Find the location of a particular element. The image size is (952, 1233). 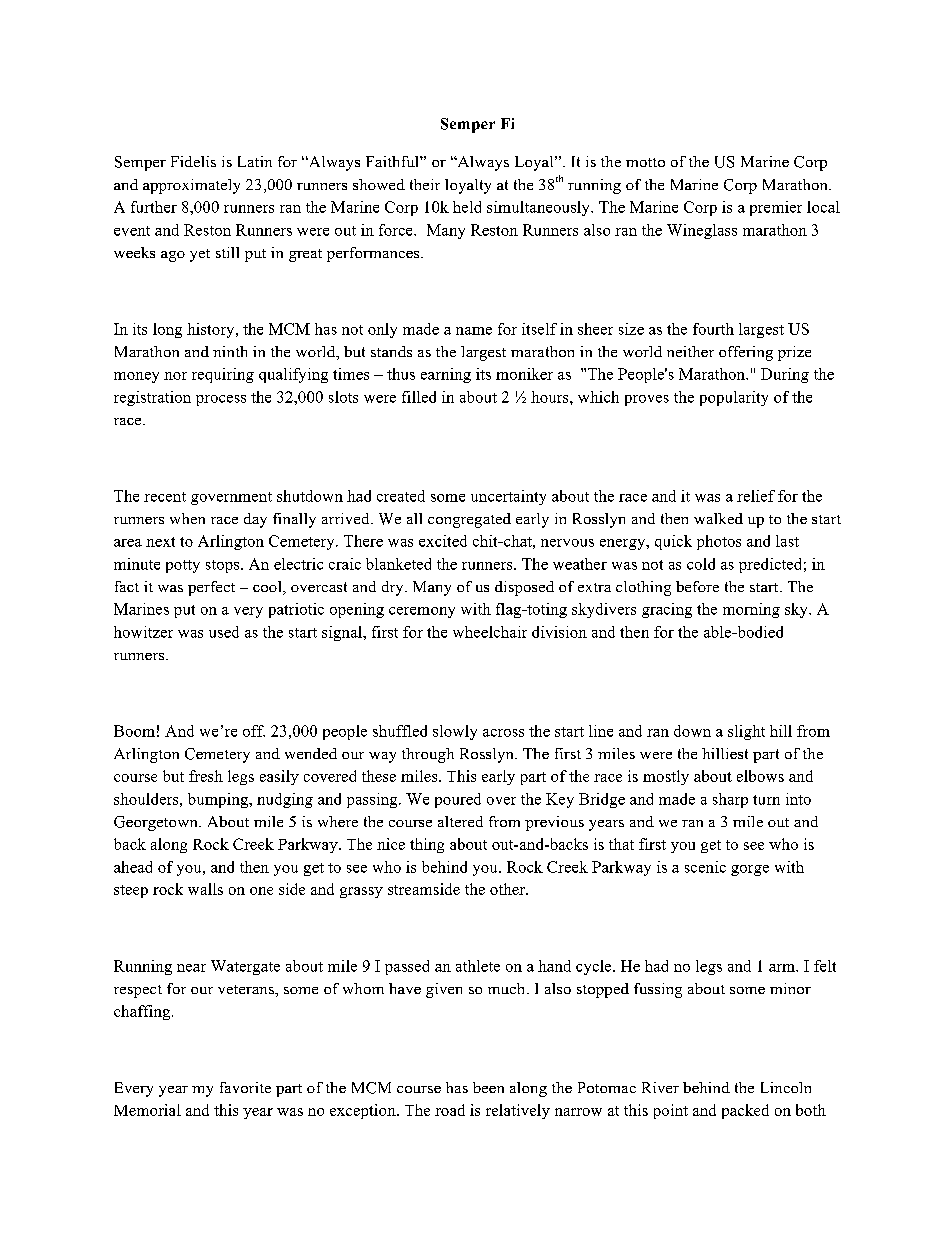

other is located at coordinates (508, 889).
